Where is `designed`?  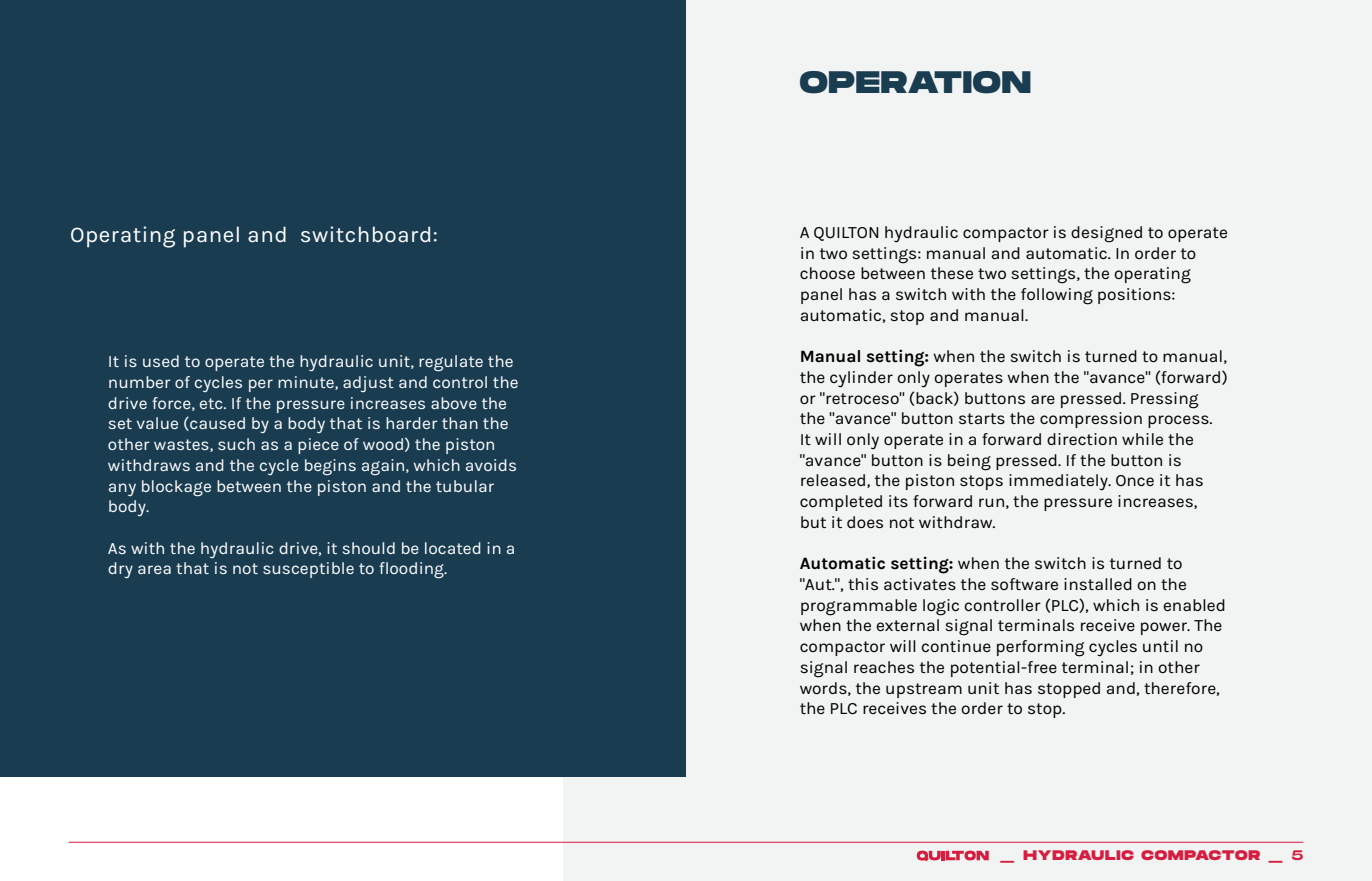
designed is located at coordinates (1106, 234).
